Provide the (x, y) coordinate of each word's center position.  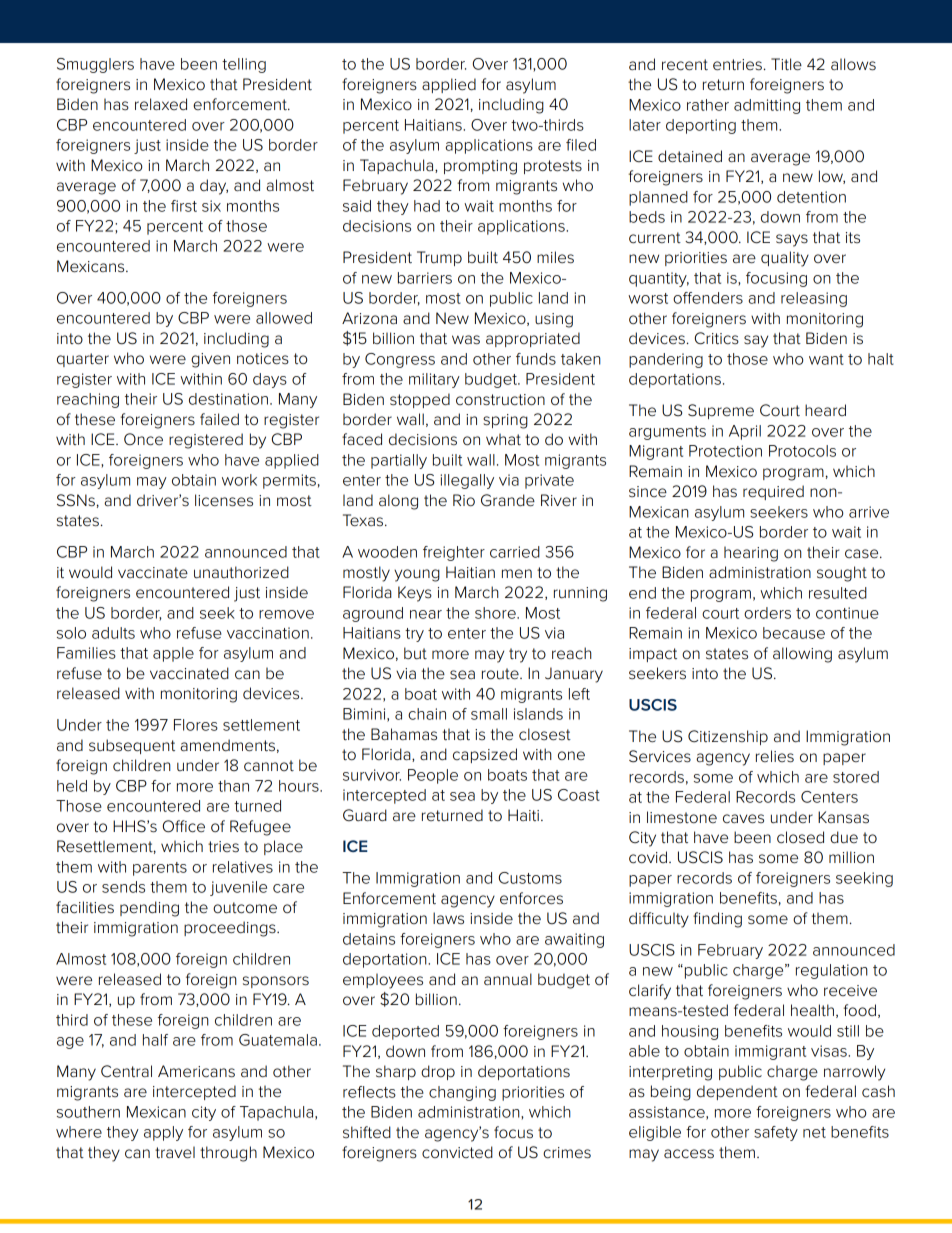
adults (113, 633)
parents (160, 869)
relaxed (161, 104)
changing (462, 1093)
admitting (767, 106)
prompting (480, 167)
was (466, 340)
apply (163, 1133)
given (210, 360)
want (826, 359)
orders (767, 613)
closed (800, 837)
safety (776, 1133)
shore (496, 613)
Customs (530, 878)
